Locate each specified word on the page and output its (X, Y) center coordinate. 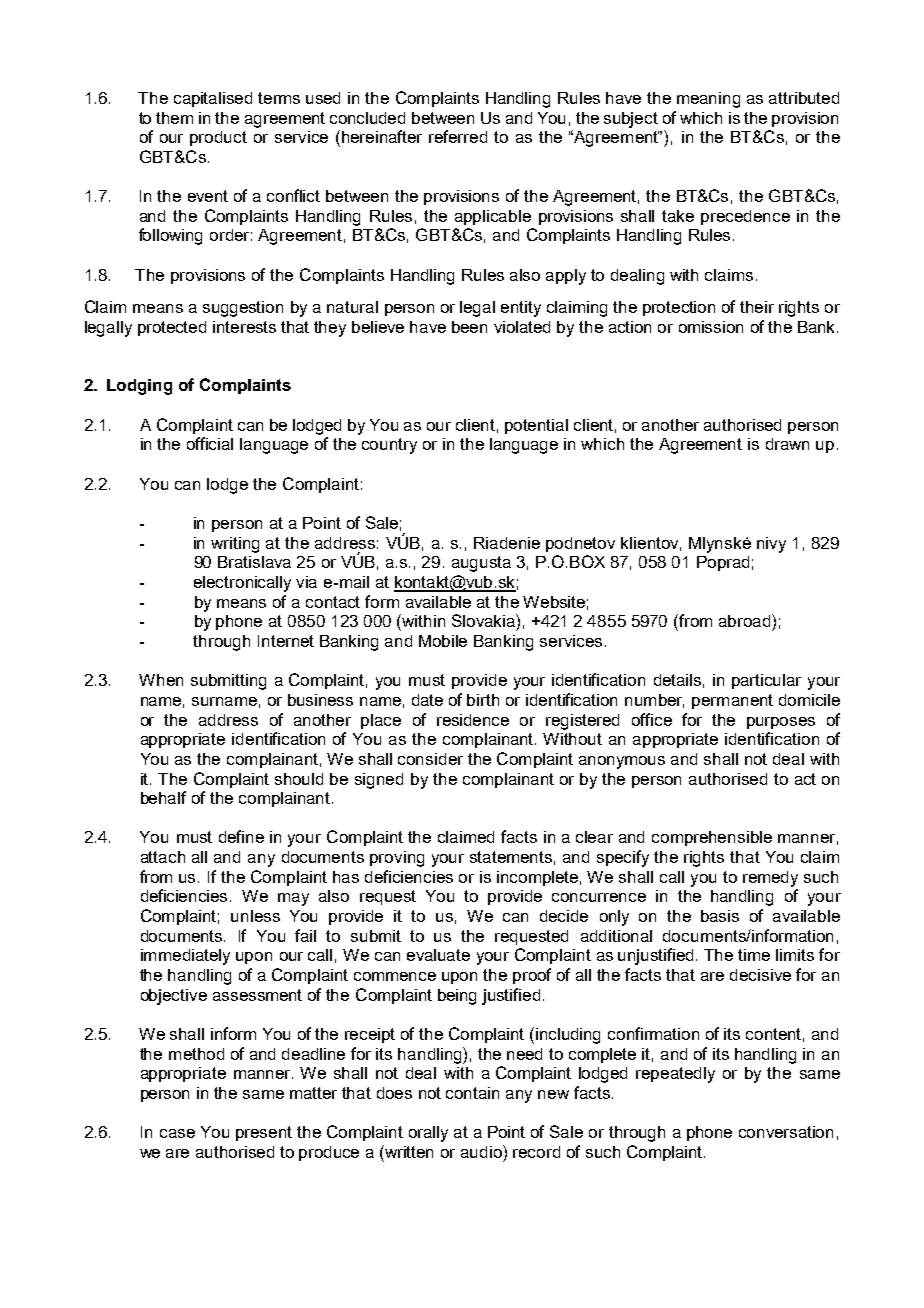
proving (397, 859)
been (469, 327)
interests (244, 327)
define (241, 836)
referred (458, 136)
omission (711, 327)
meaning (708, 100)
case (177, 1133)
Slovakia (484, 620)
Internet (286, 641)
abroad (746, 620)
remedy (770, 879)
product (218, 138)
